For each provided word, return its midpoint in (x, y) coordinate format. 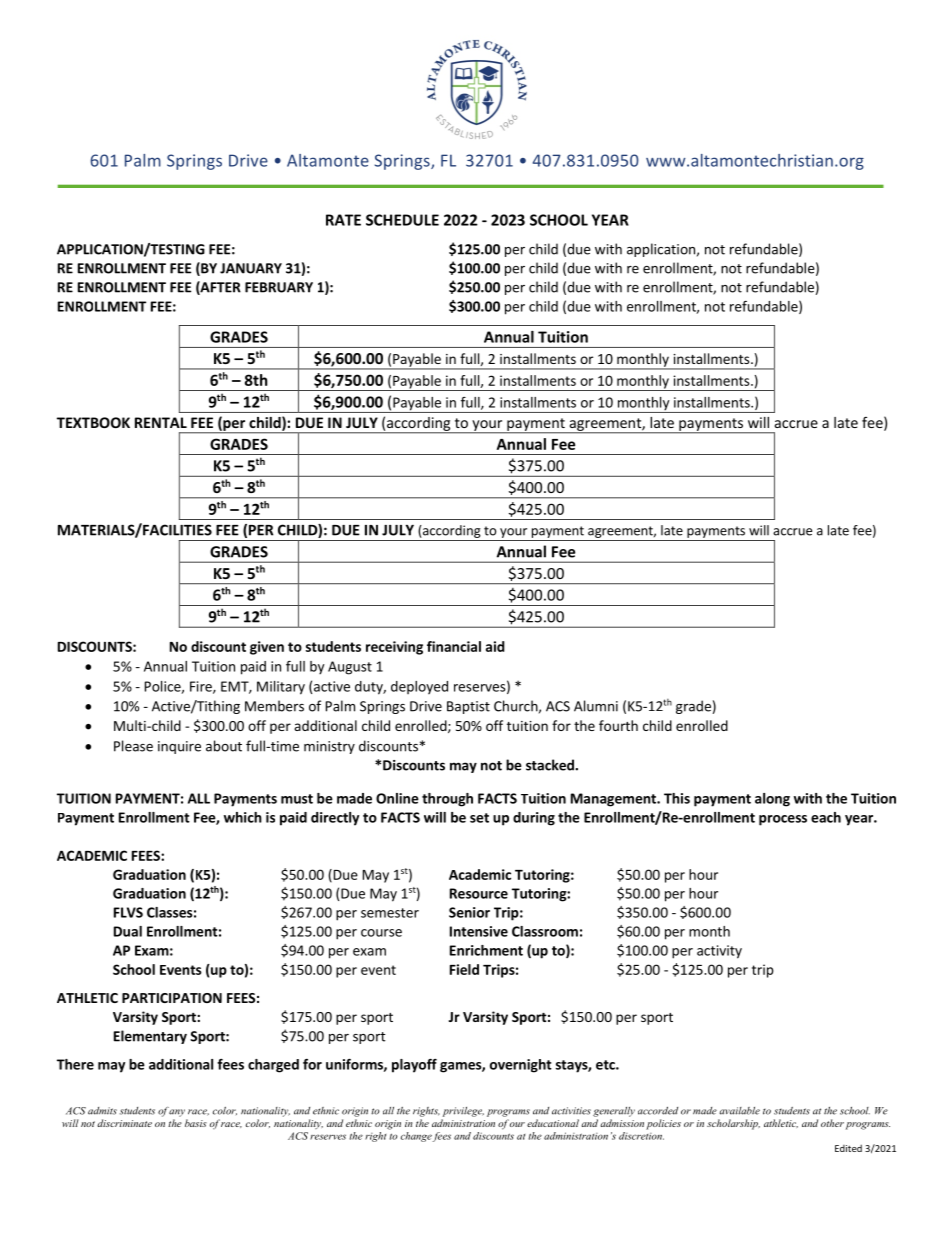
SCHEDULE (402, 220)
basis (196, 1123)
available (740, 1111)
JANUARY (251, 268)
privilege (463, 1112)
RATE (343, 220)
